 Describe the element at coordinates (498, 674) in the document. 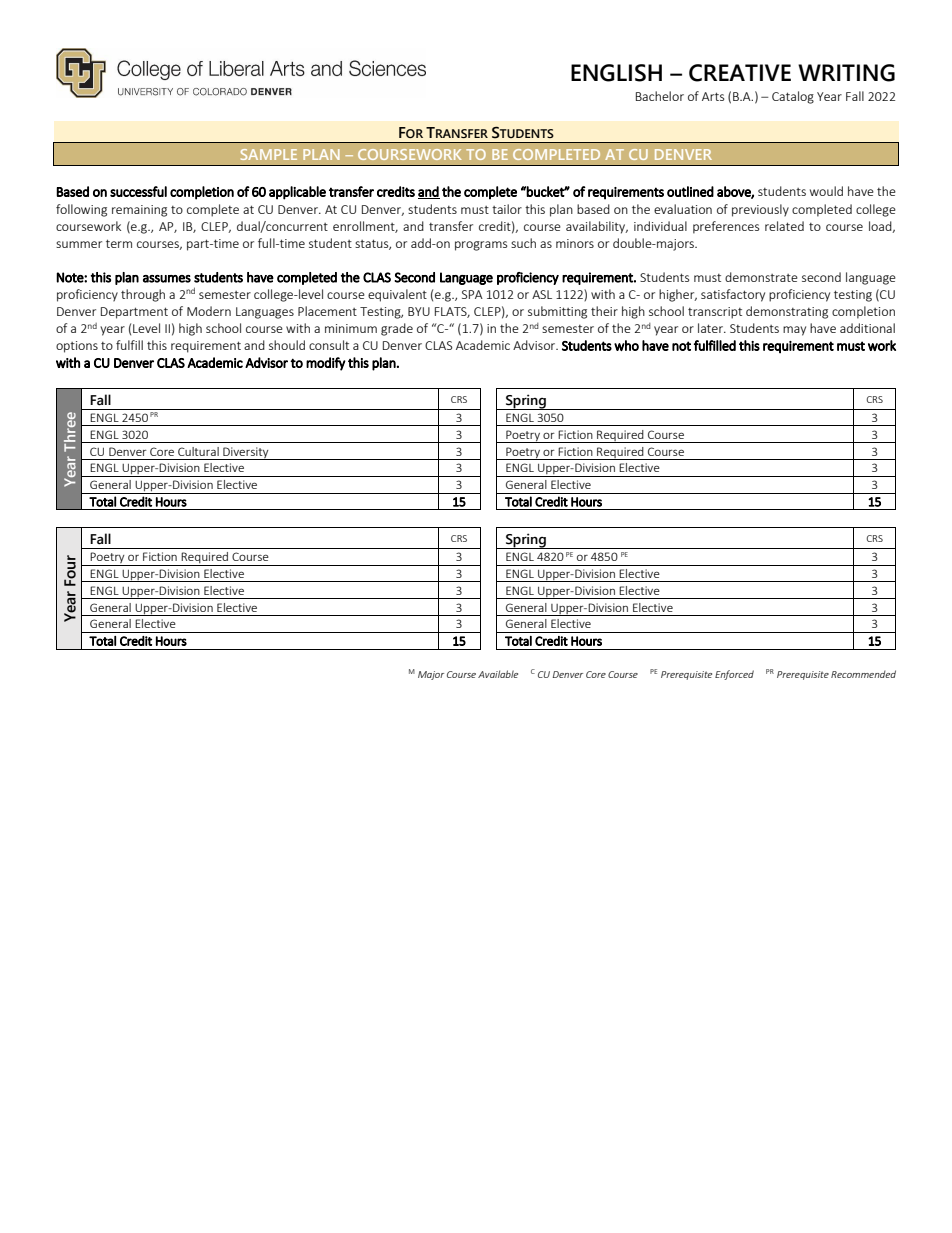

I see `Available` at that location.
